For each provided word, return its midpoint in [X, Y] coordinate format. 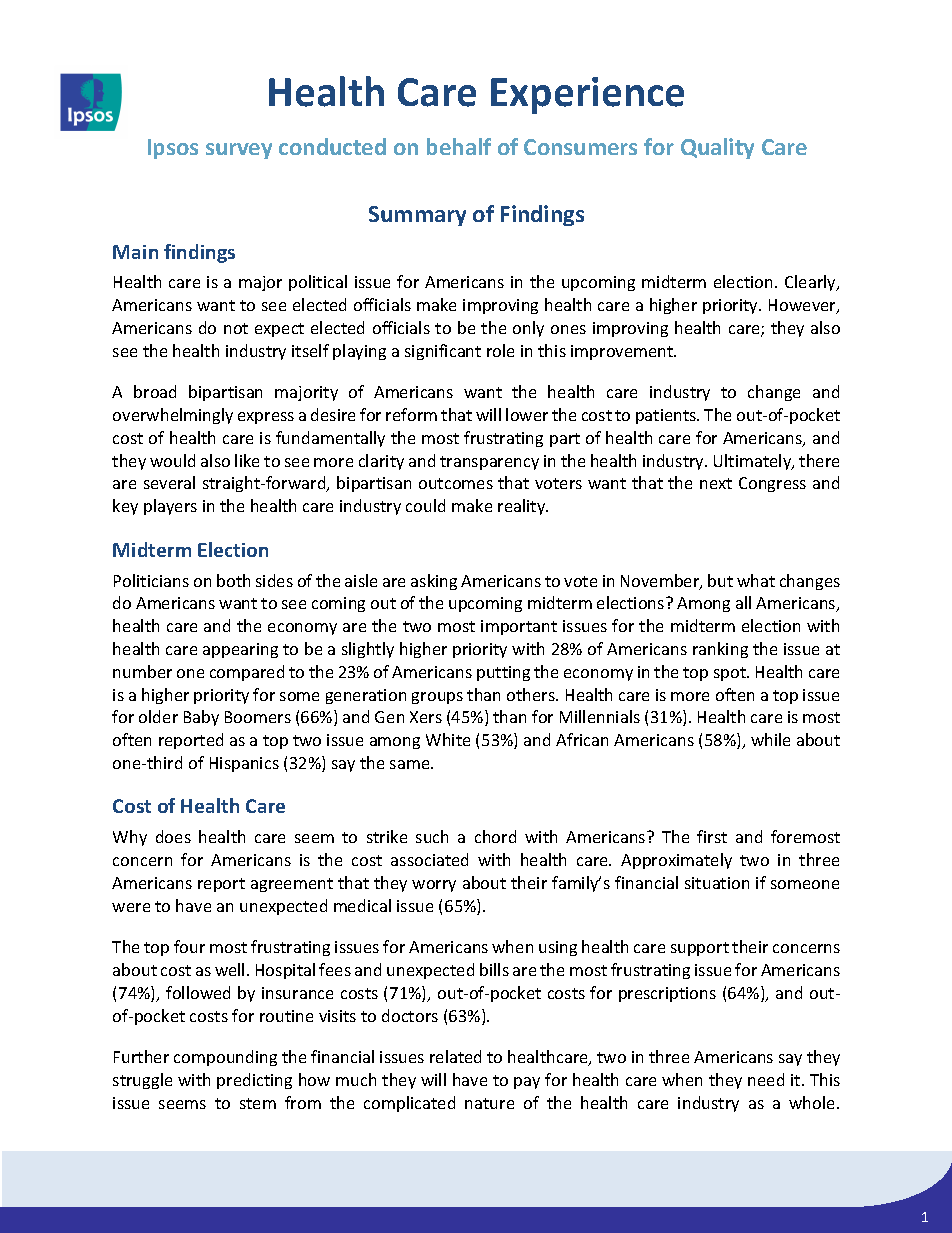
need [766, 1079]
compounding [225, 1058]
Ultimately [754, 462]
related [455, 1056]
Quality [717, 148]
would [172, 460]
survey [239, 151]
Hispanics [244, 764]
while [770, 739]
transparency [489, 463]
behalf [459, 146]
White [448, 739]
